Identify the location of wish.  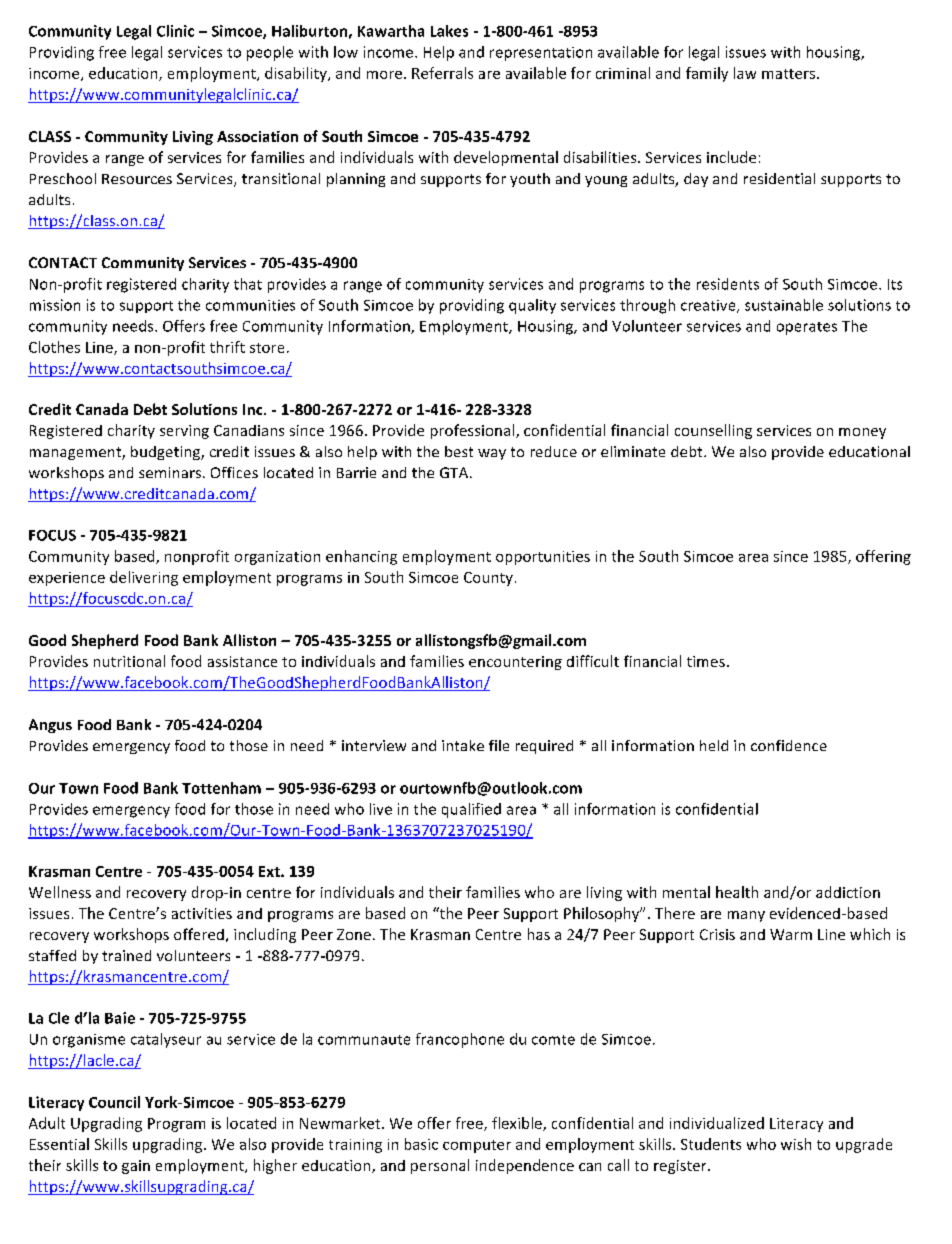
(796, 1144).
